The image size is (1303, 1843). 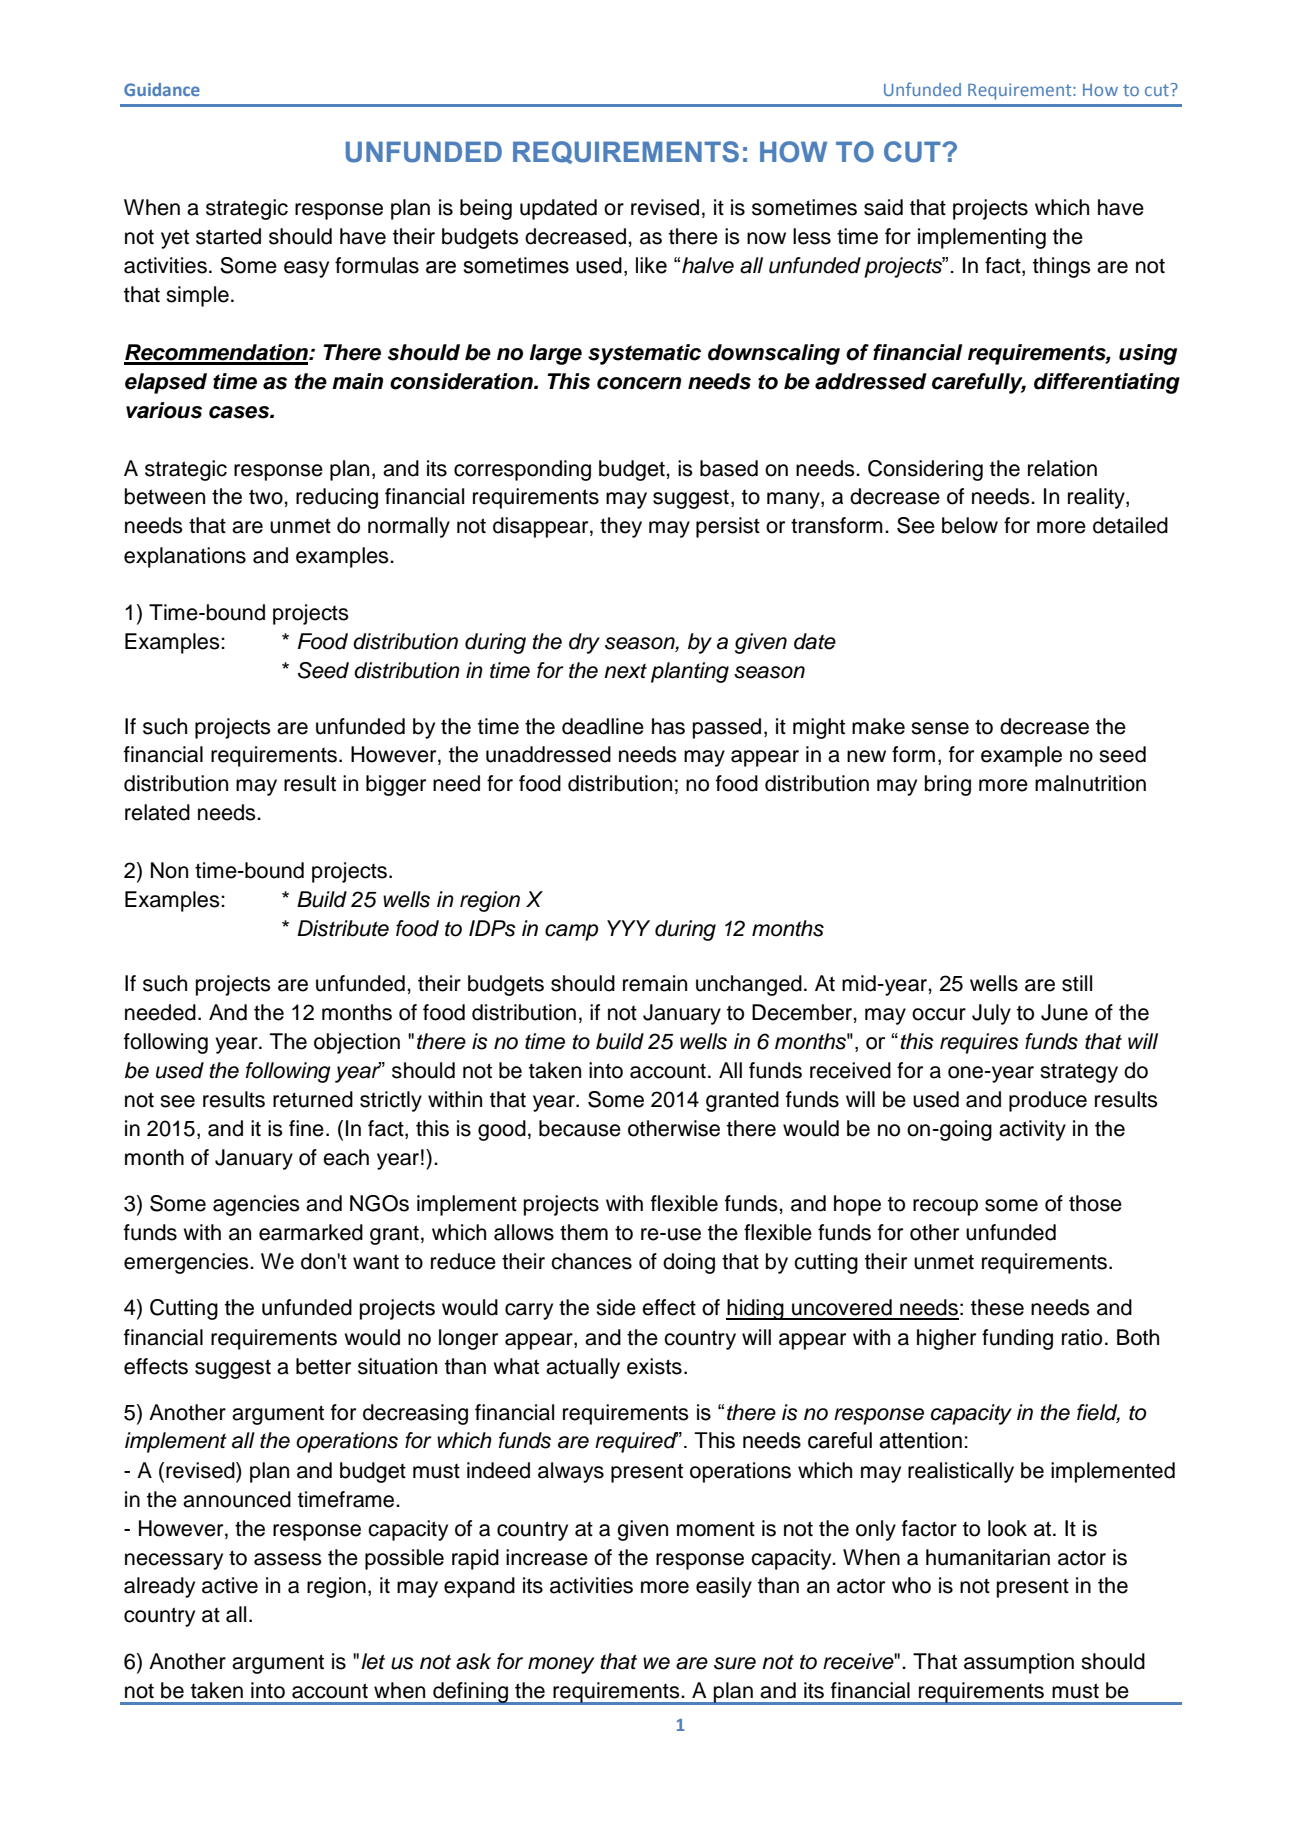 I want to click on next, so click(x=625, y=671).
